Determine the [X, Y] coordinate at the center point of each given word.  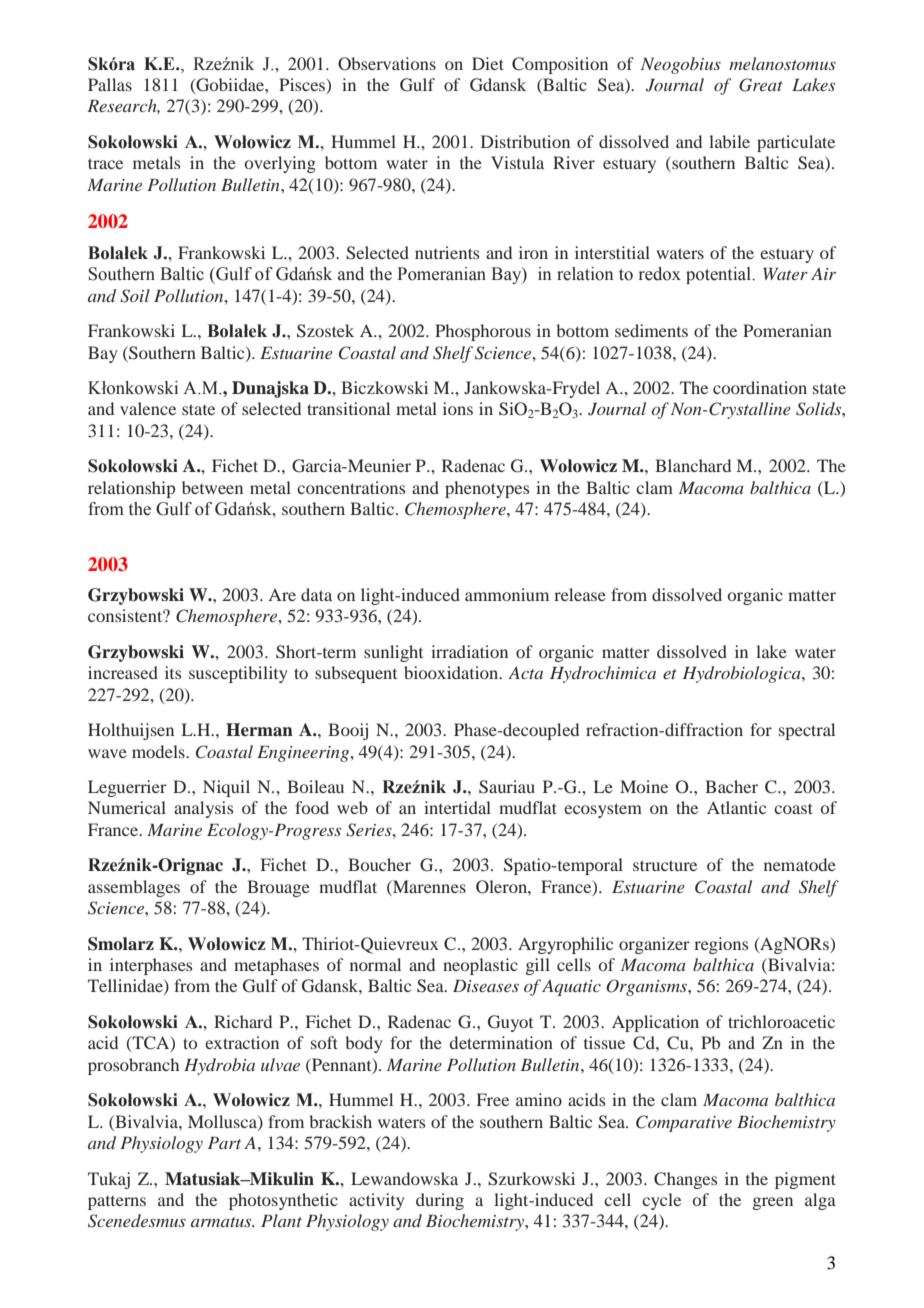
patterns [117, 1203]
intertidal [457, 807]
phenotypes [487, 489]
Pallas [110, 84]
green [773, 1203]
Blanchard [693, 465]
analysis [203, 809]
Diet [488, 63]
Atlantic [736, 807]
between [212, 487]
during [440, 1201]
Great [761, 85]
